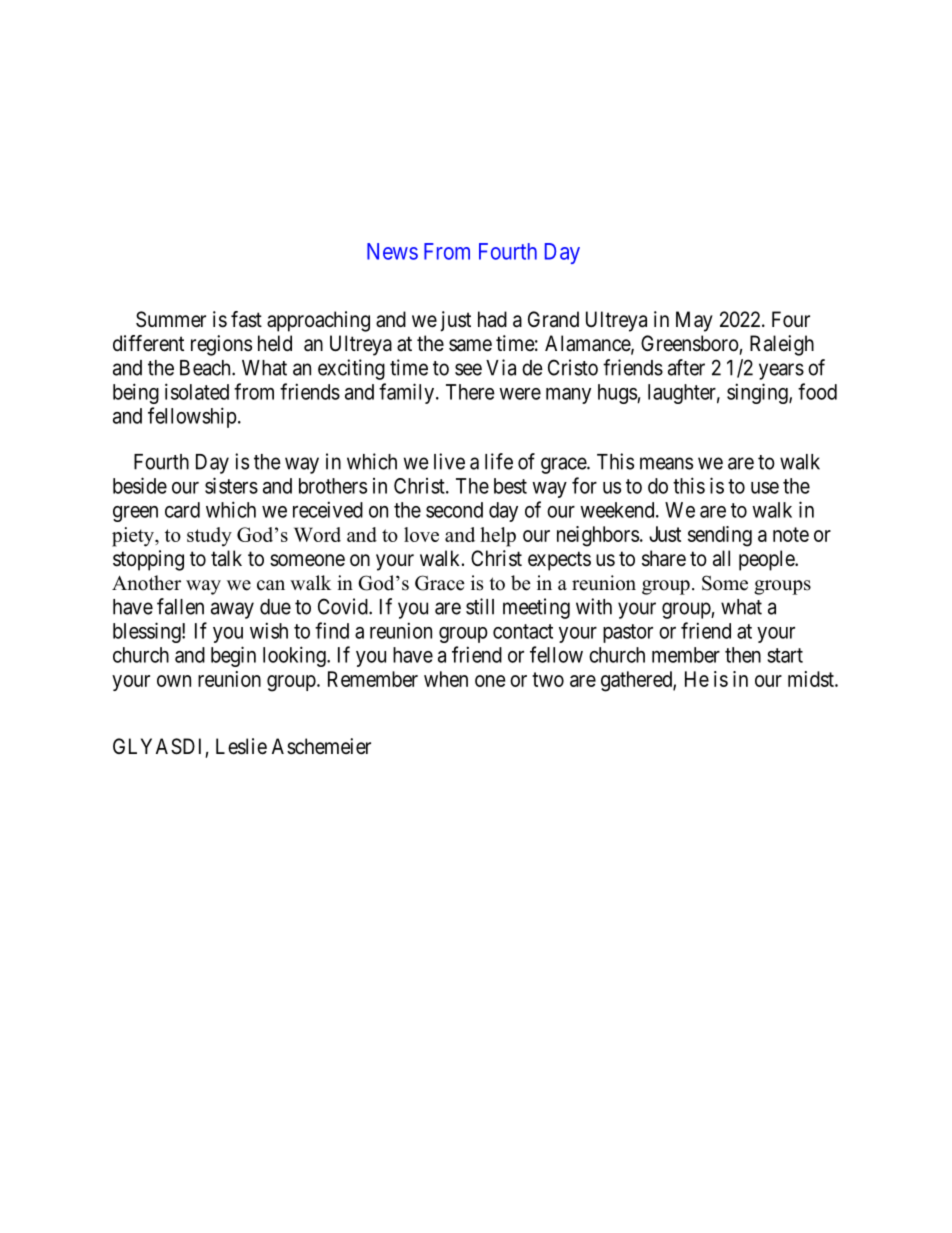  What do you see at coordinates (446, 679) in the document?
I see `when` at bounding box center [446, 679].
